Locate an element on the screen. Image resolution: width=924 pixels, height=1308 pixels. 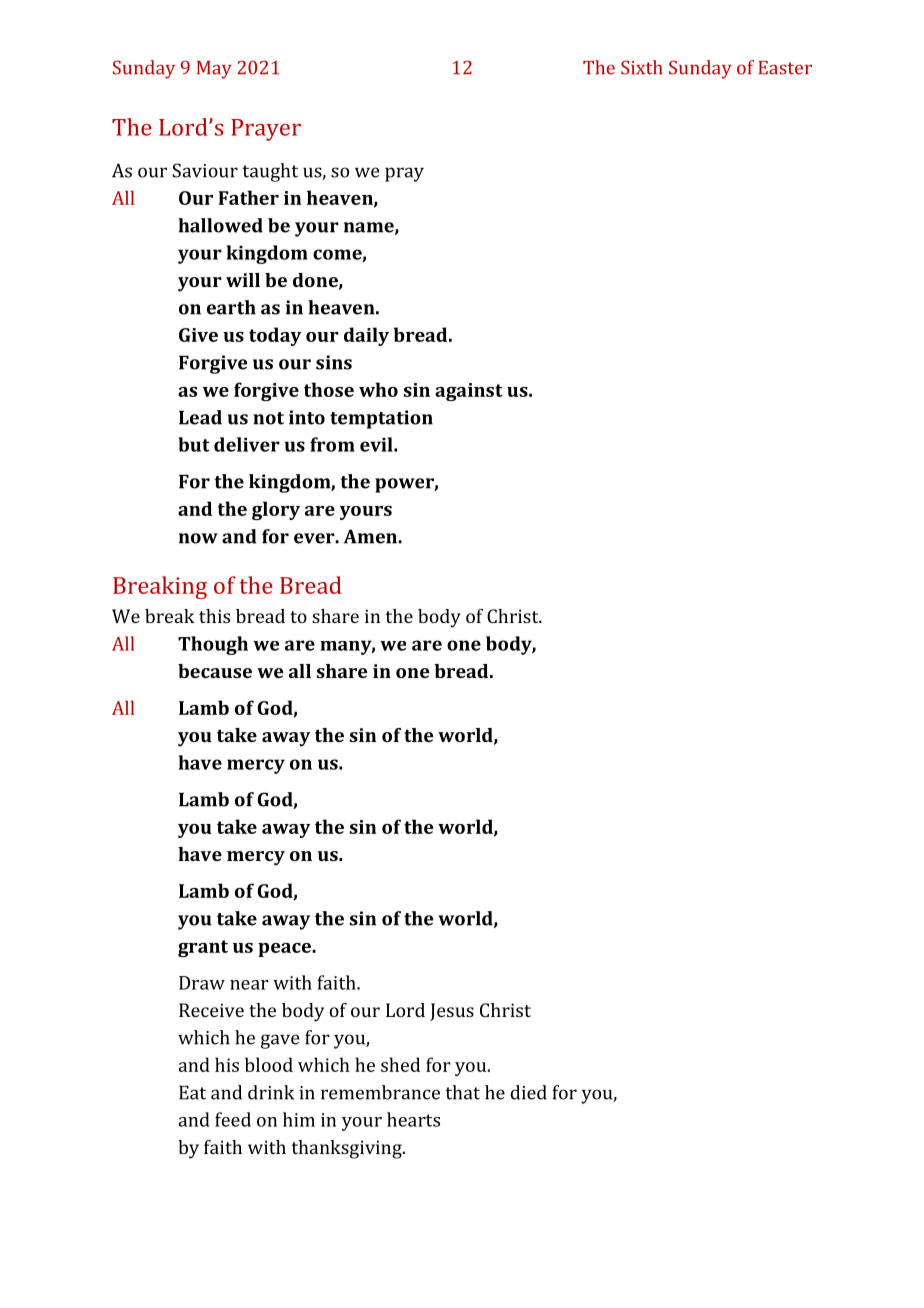
Amen is located at coordinates (371, 536).
